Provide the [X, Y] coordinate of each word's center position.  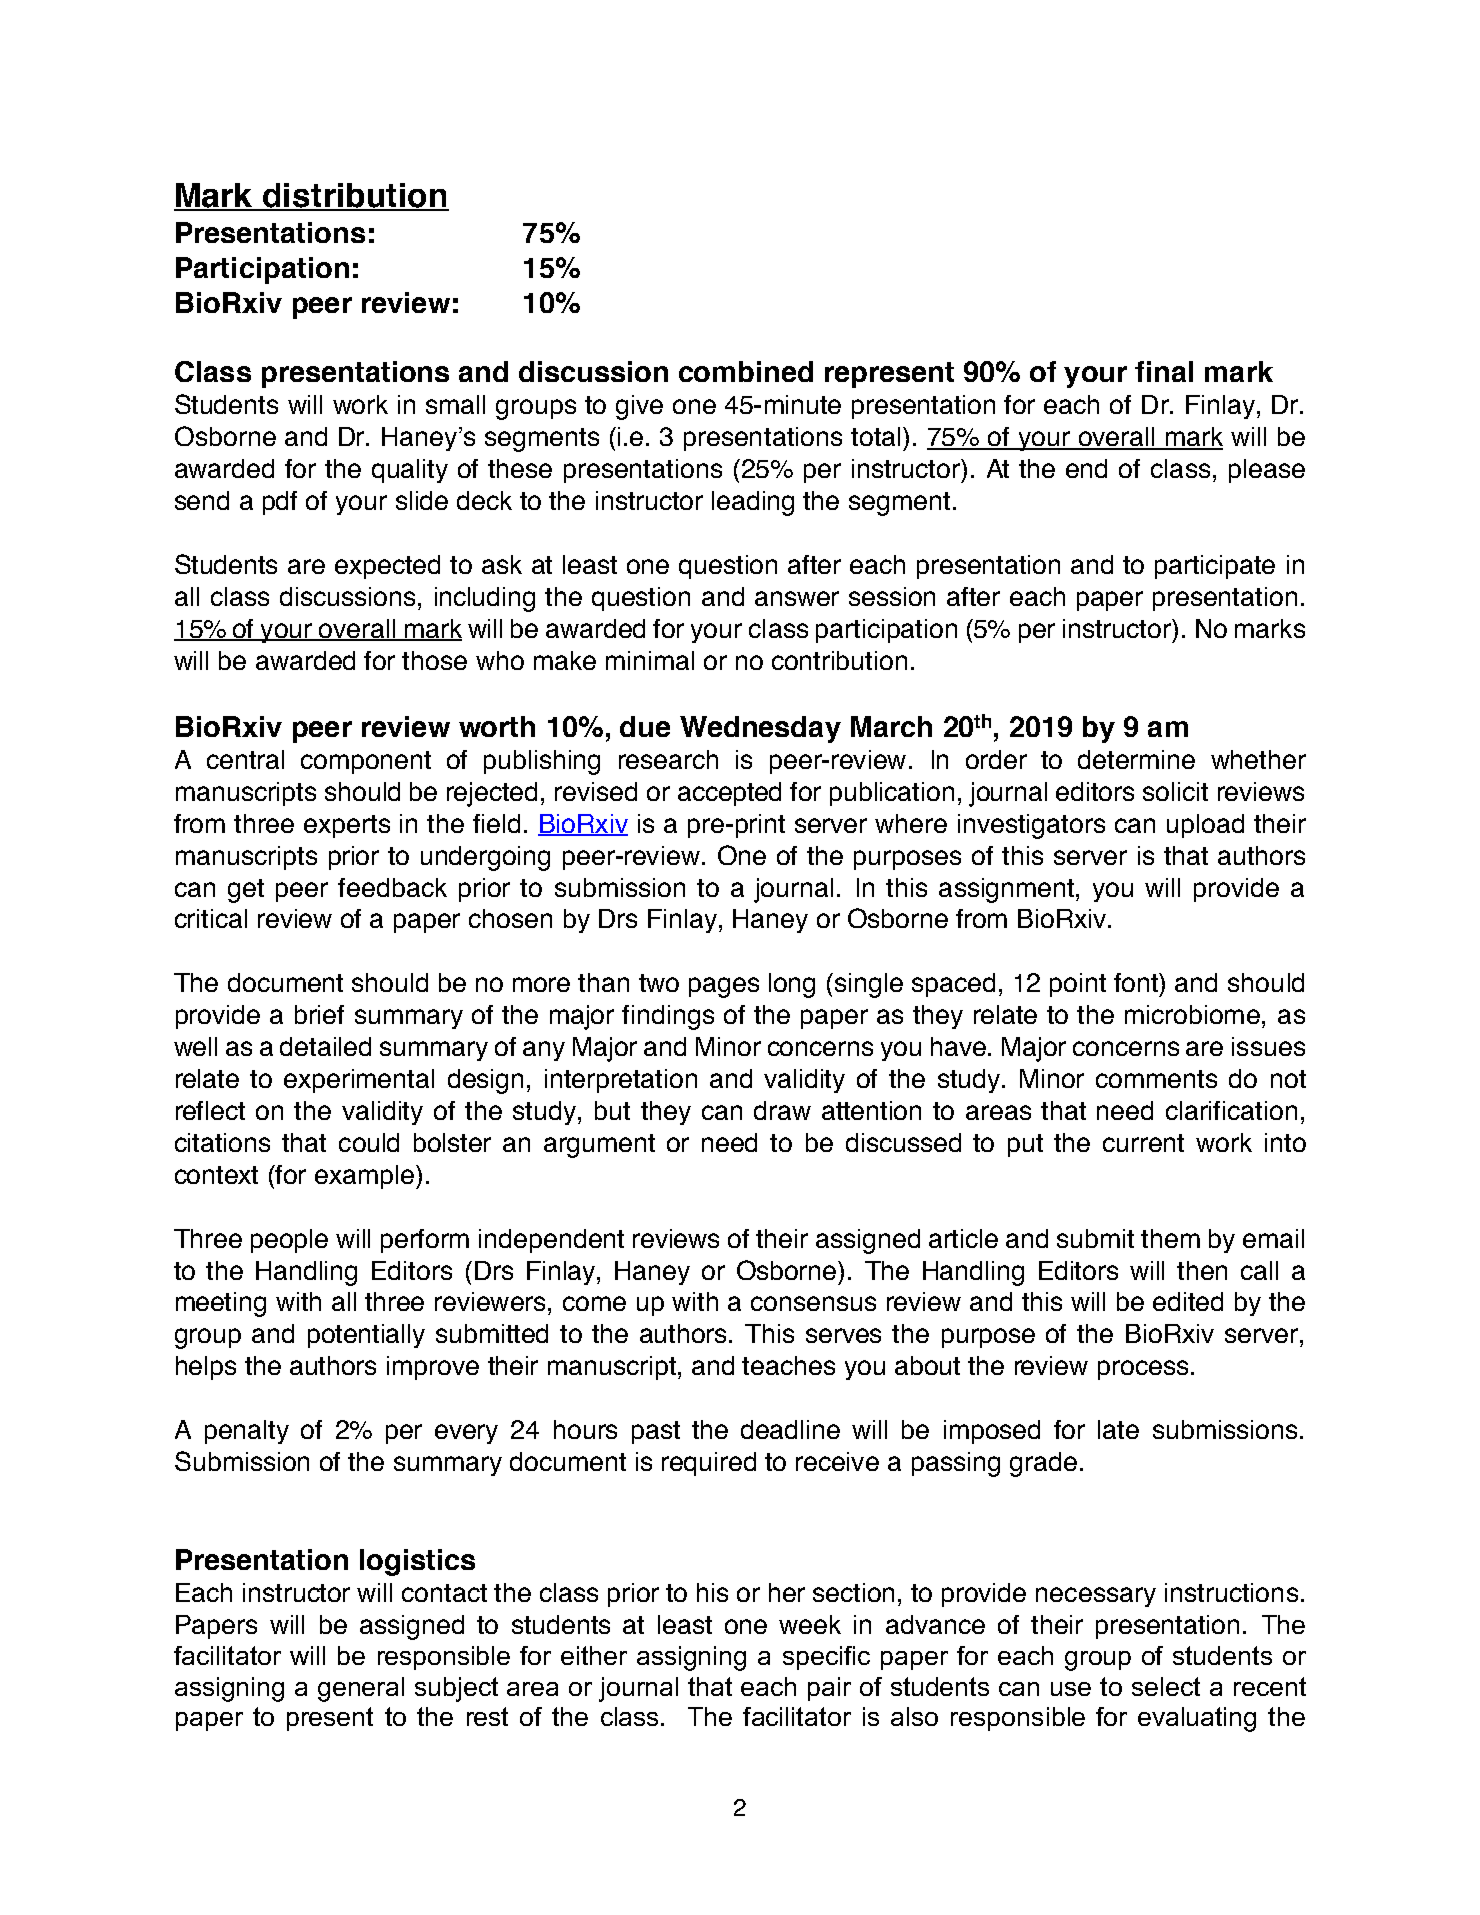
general [361, 1689]
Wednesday [760, 729]
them [1170, 1238]
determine [1136, 759]
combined [746, 371]
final [1164, 371]
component [366, 762]
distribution [355, 196]
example [366, 1177]
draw [782, 1110]
